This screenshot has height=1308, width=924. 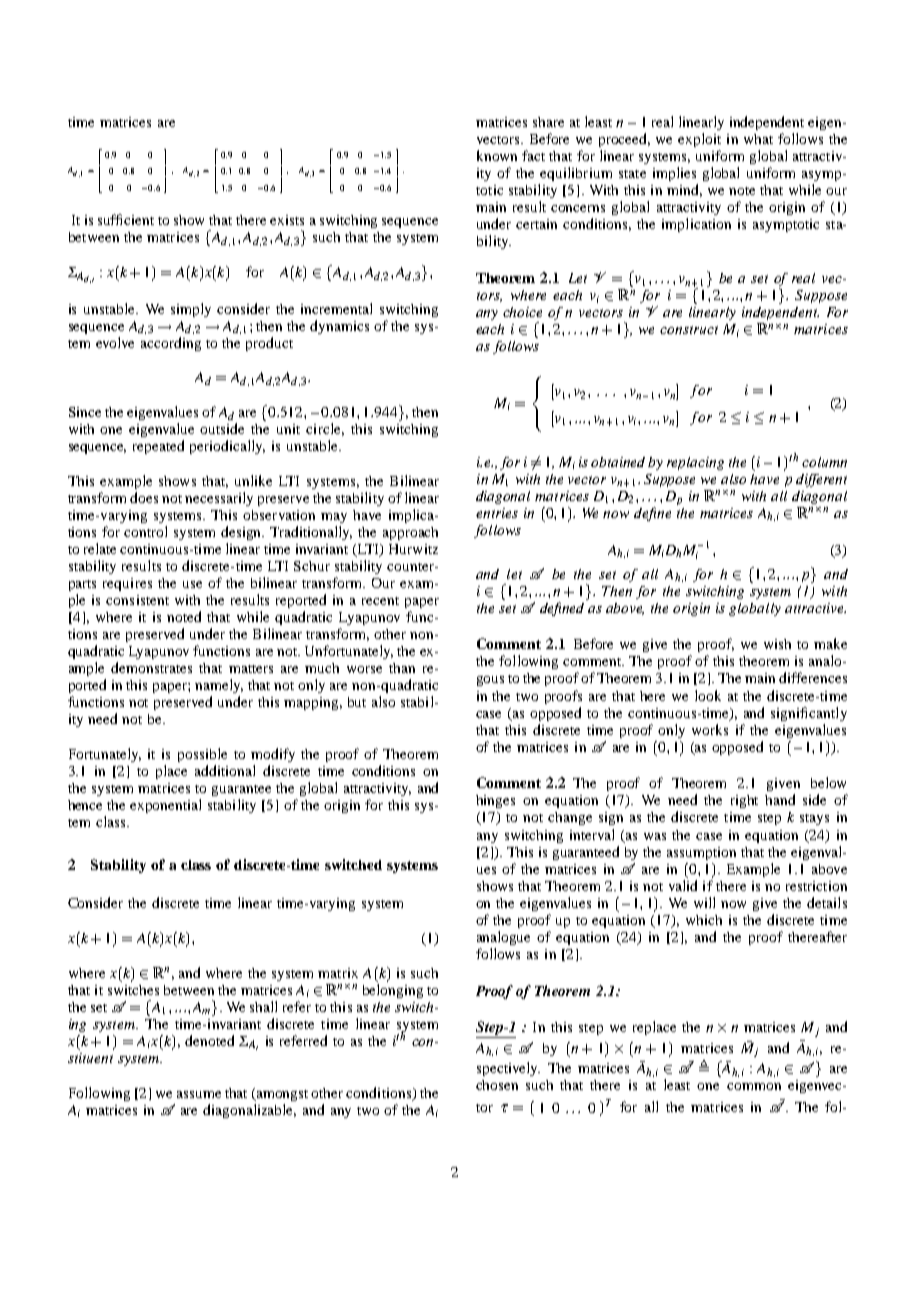 I want to click on exponential, so click(x=165, y=806).
